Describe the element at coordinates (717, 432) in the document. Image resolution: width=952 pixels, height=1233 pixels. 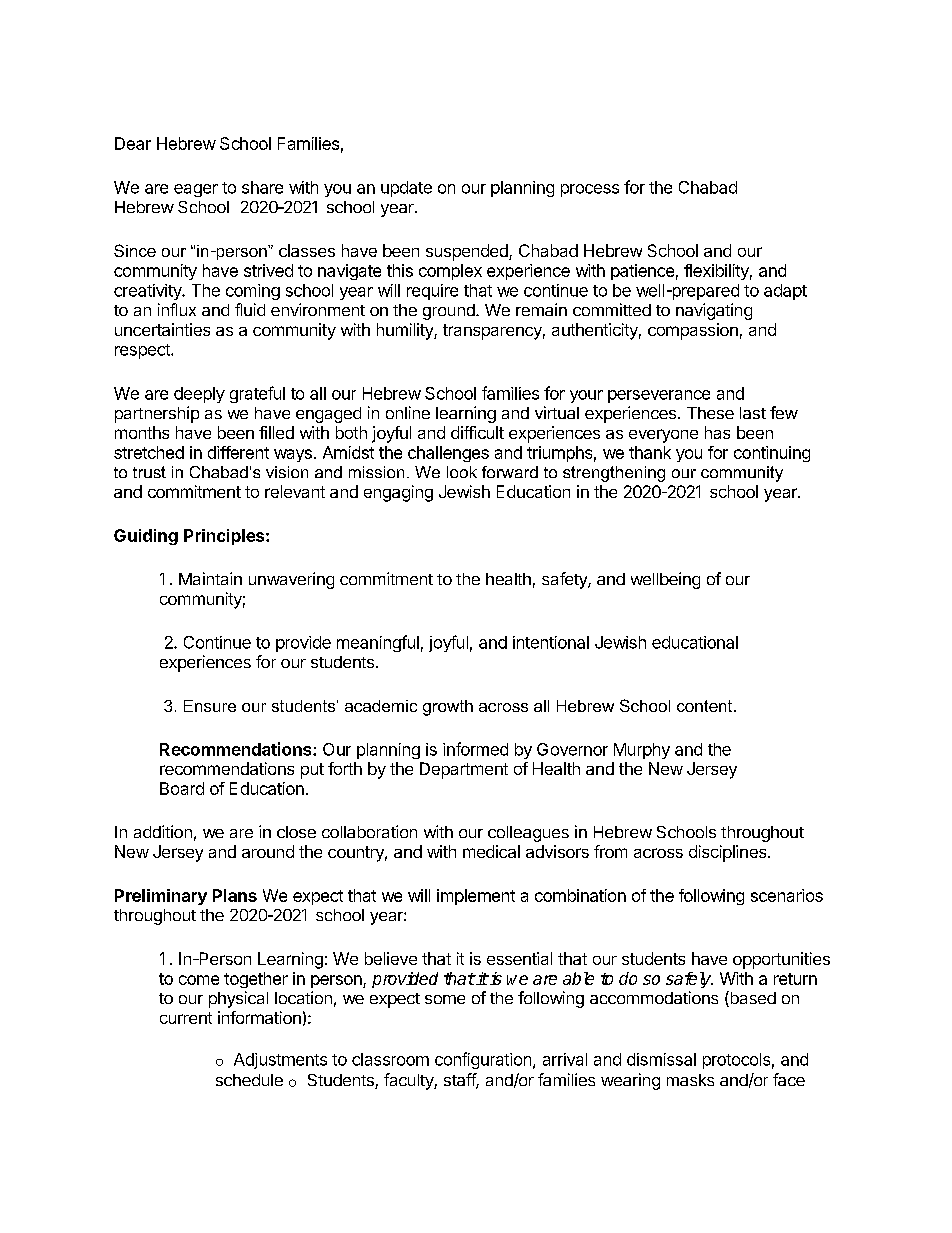
I see `has` at that location.
